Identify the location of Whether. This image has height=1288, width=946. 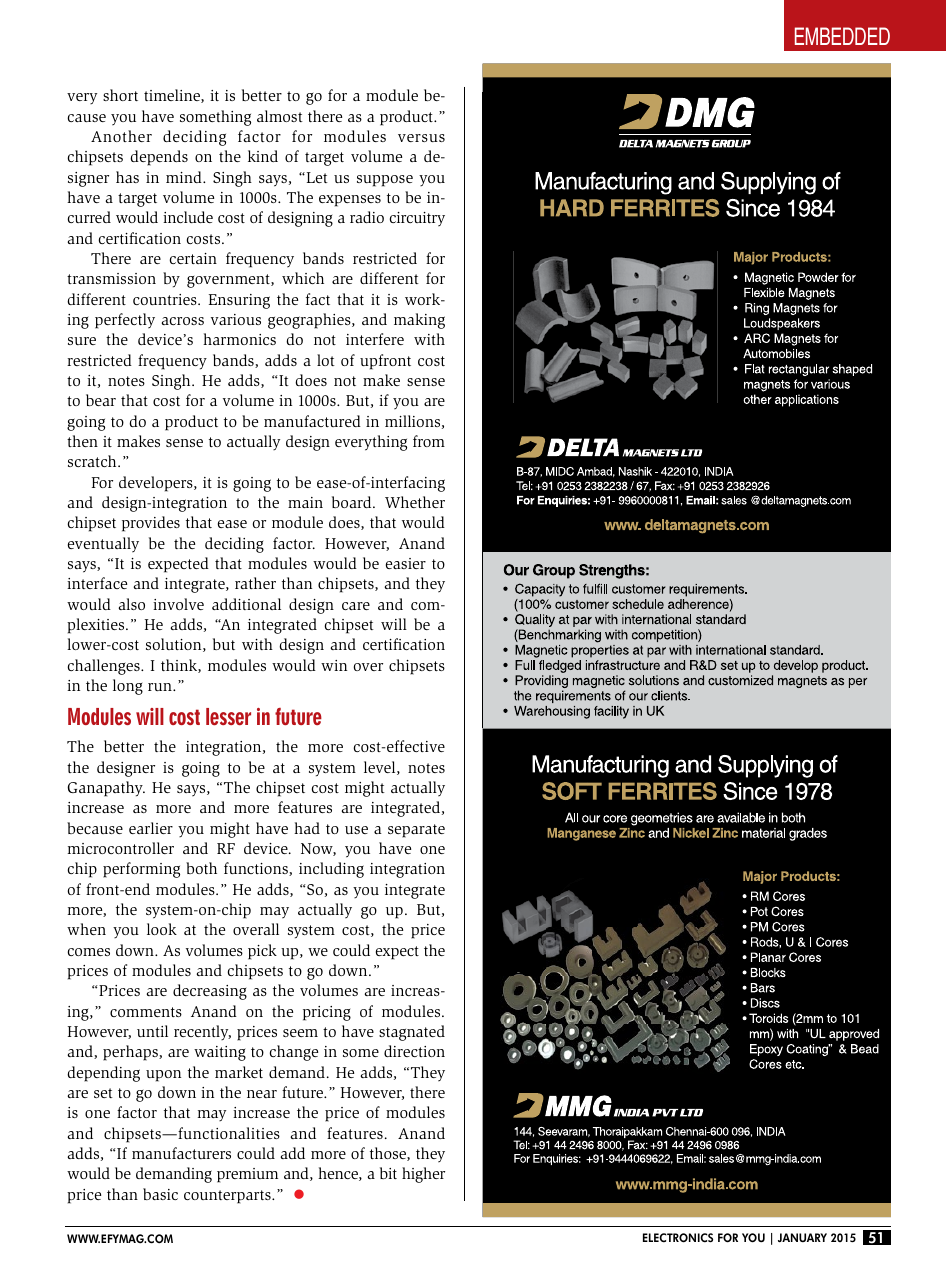
(415, 502).
